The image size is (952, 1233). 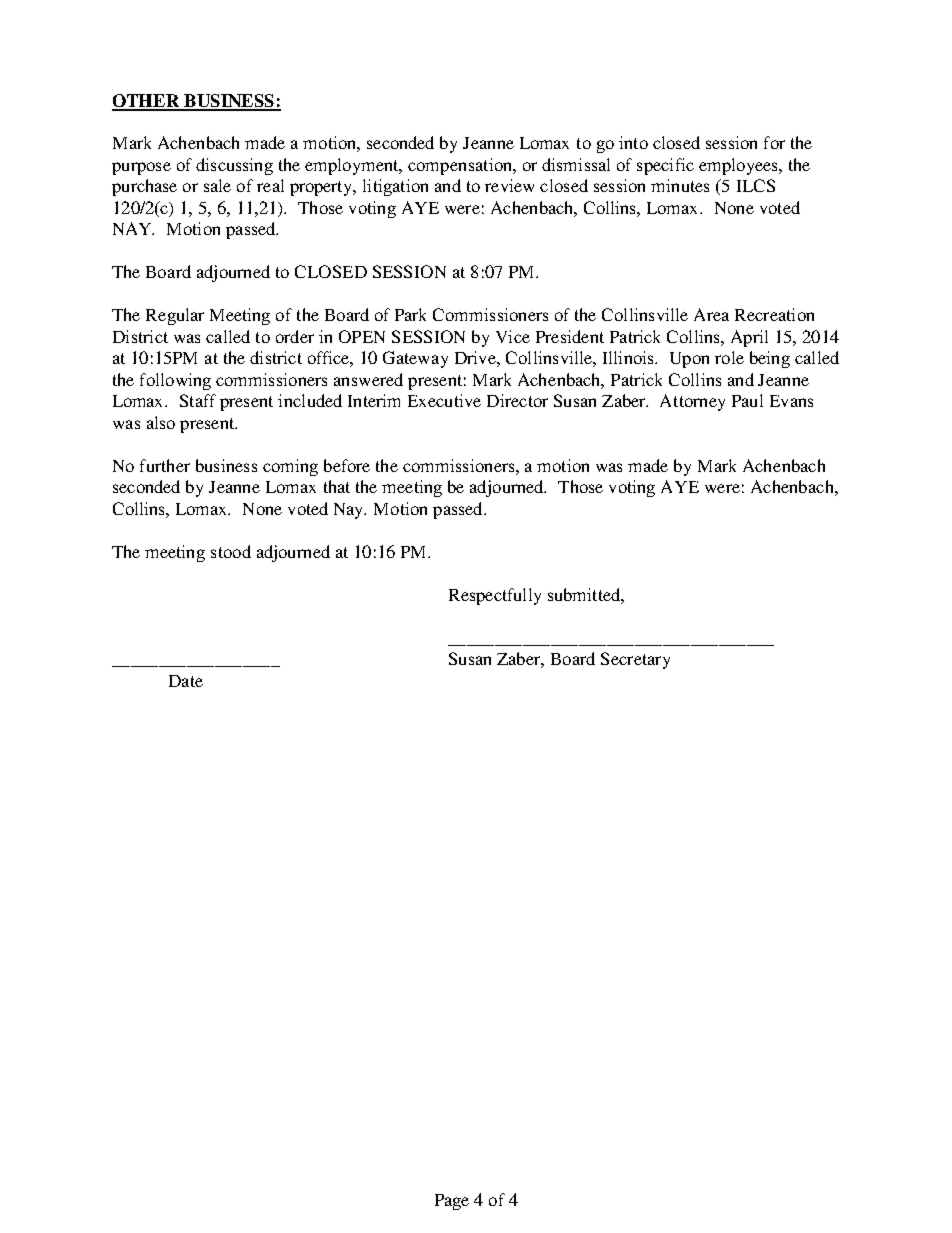 What do you see at coordinates (452, 1202) in the document?
I see `Page` at bounding box center [452, 1202].
